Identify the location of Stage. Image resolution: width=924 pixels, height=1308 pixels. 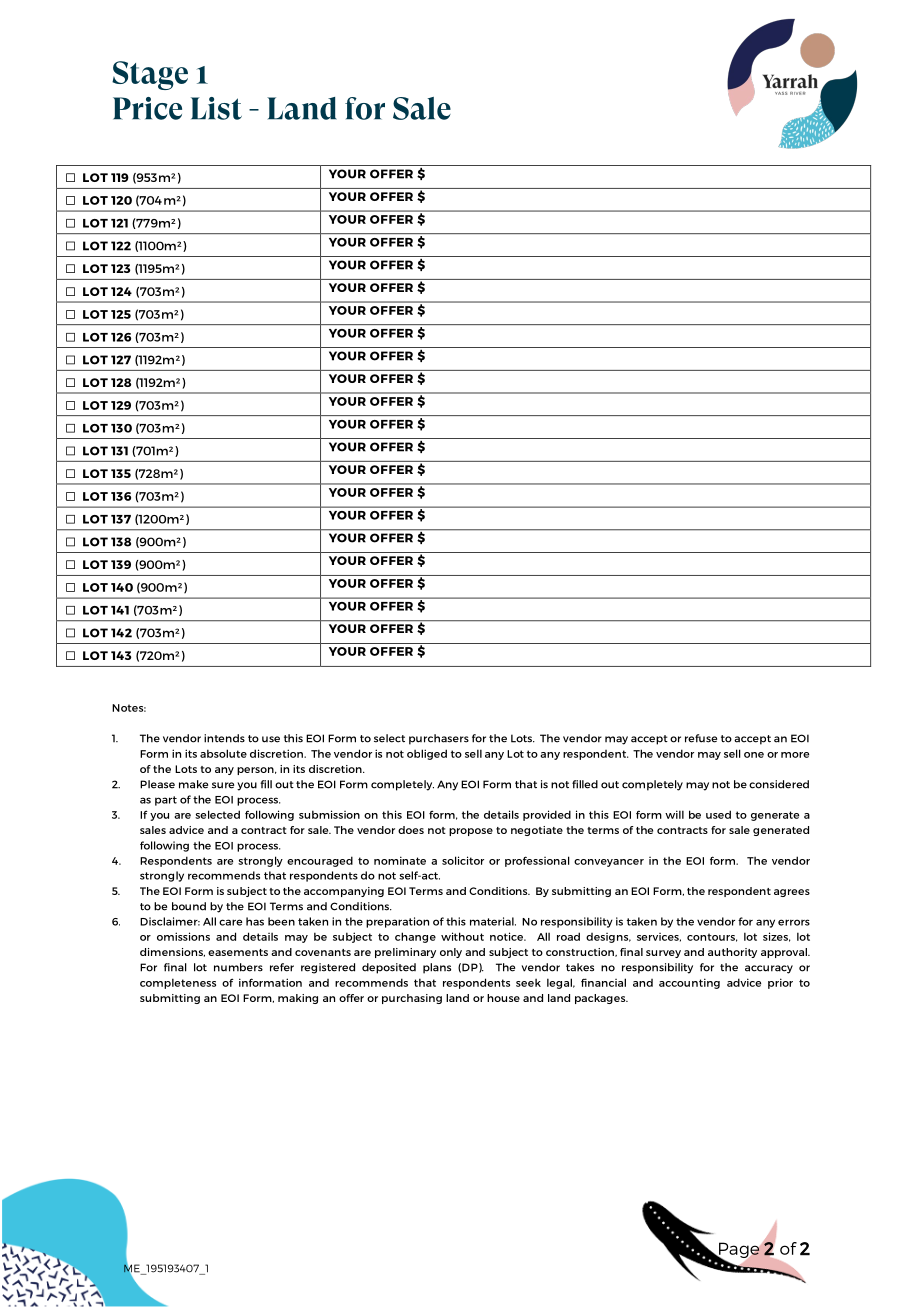
(150, 75).
